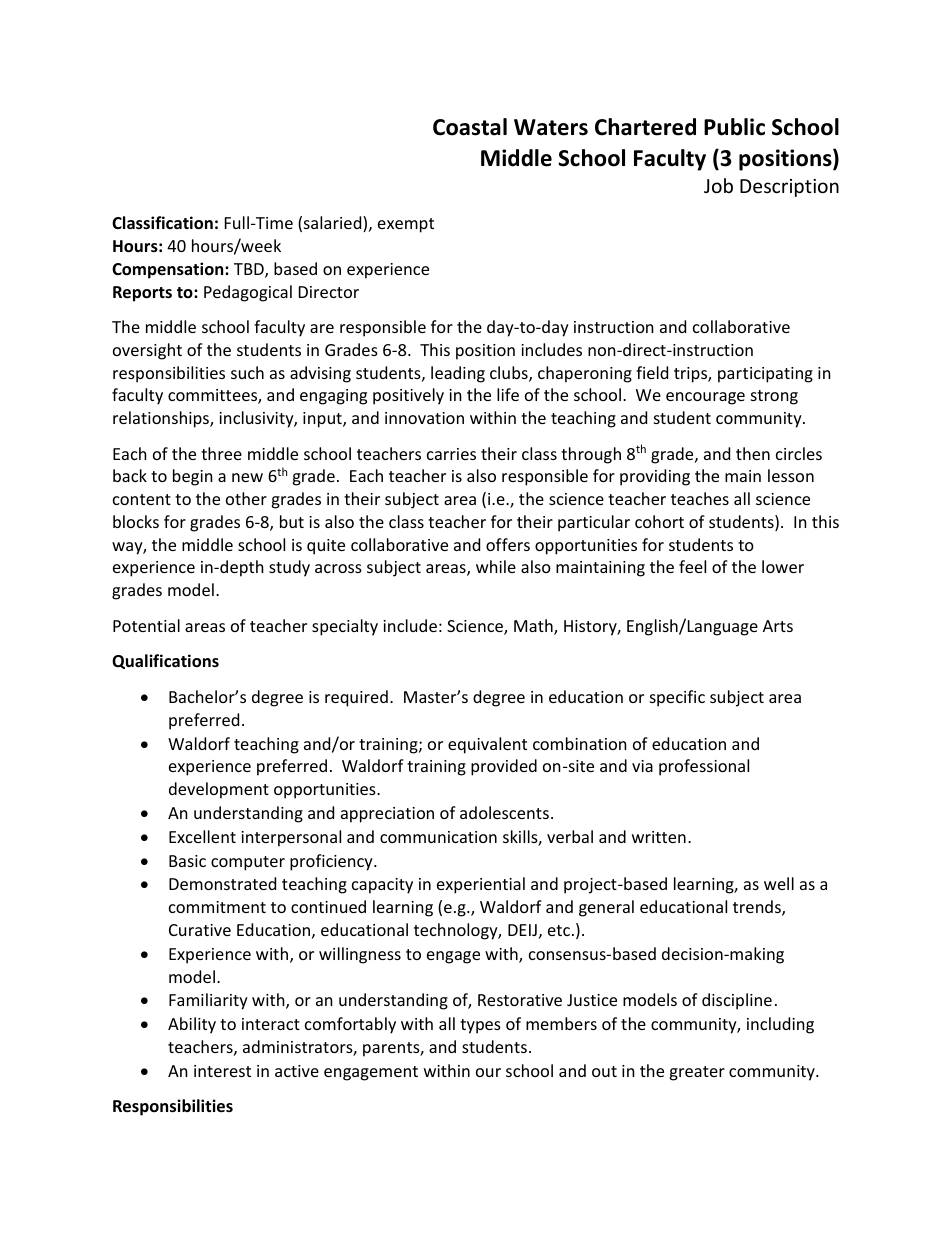 Image resolution: width=952 pixels, height=1233 pixels. I want to click on Job, so click(718, 185).
